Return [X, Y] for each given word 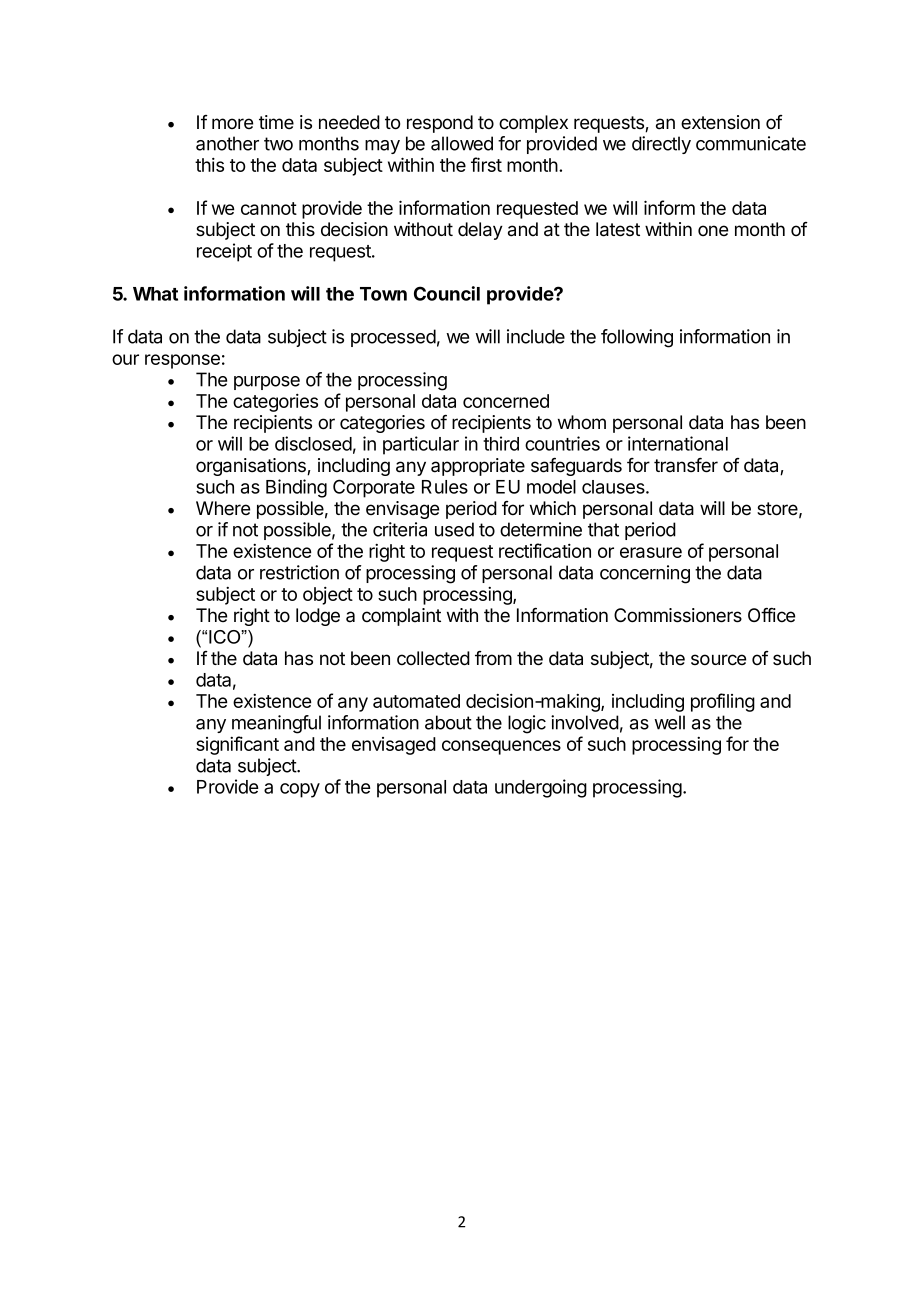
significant [237, 745]
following [637, 338]
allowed [462, 143]
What [155, 294]
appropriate [478, 467]
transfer [686, 465]
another [227, 143]
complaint [401, 617]
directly [661, 145]
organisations [252, 467]
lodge [318, 617]
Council [447, 293]
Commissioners [678, 615]
